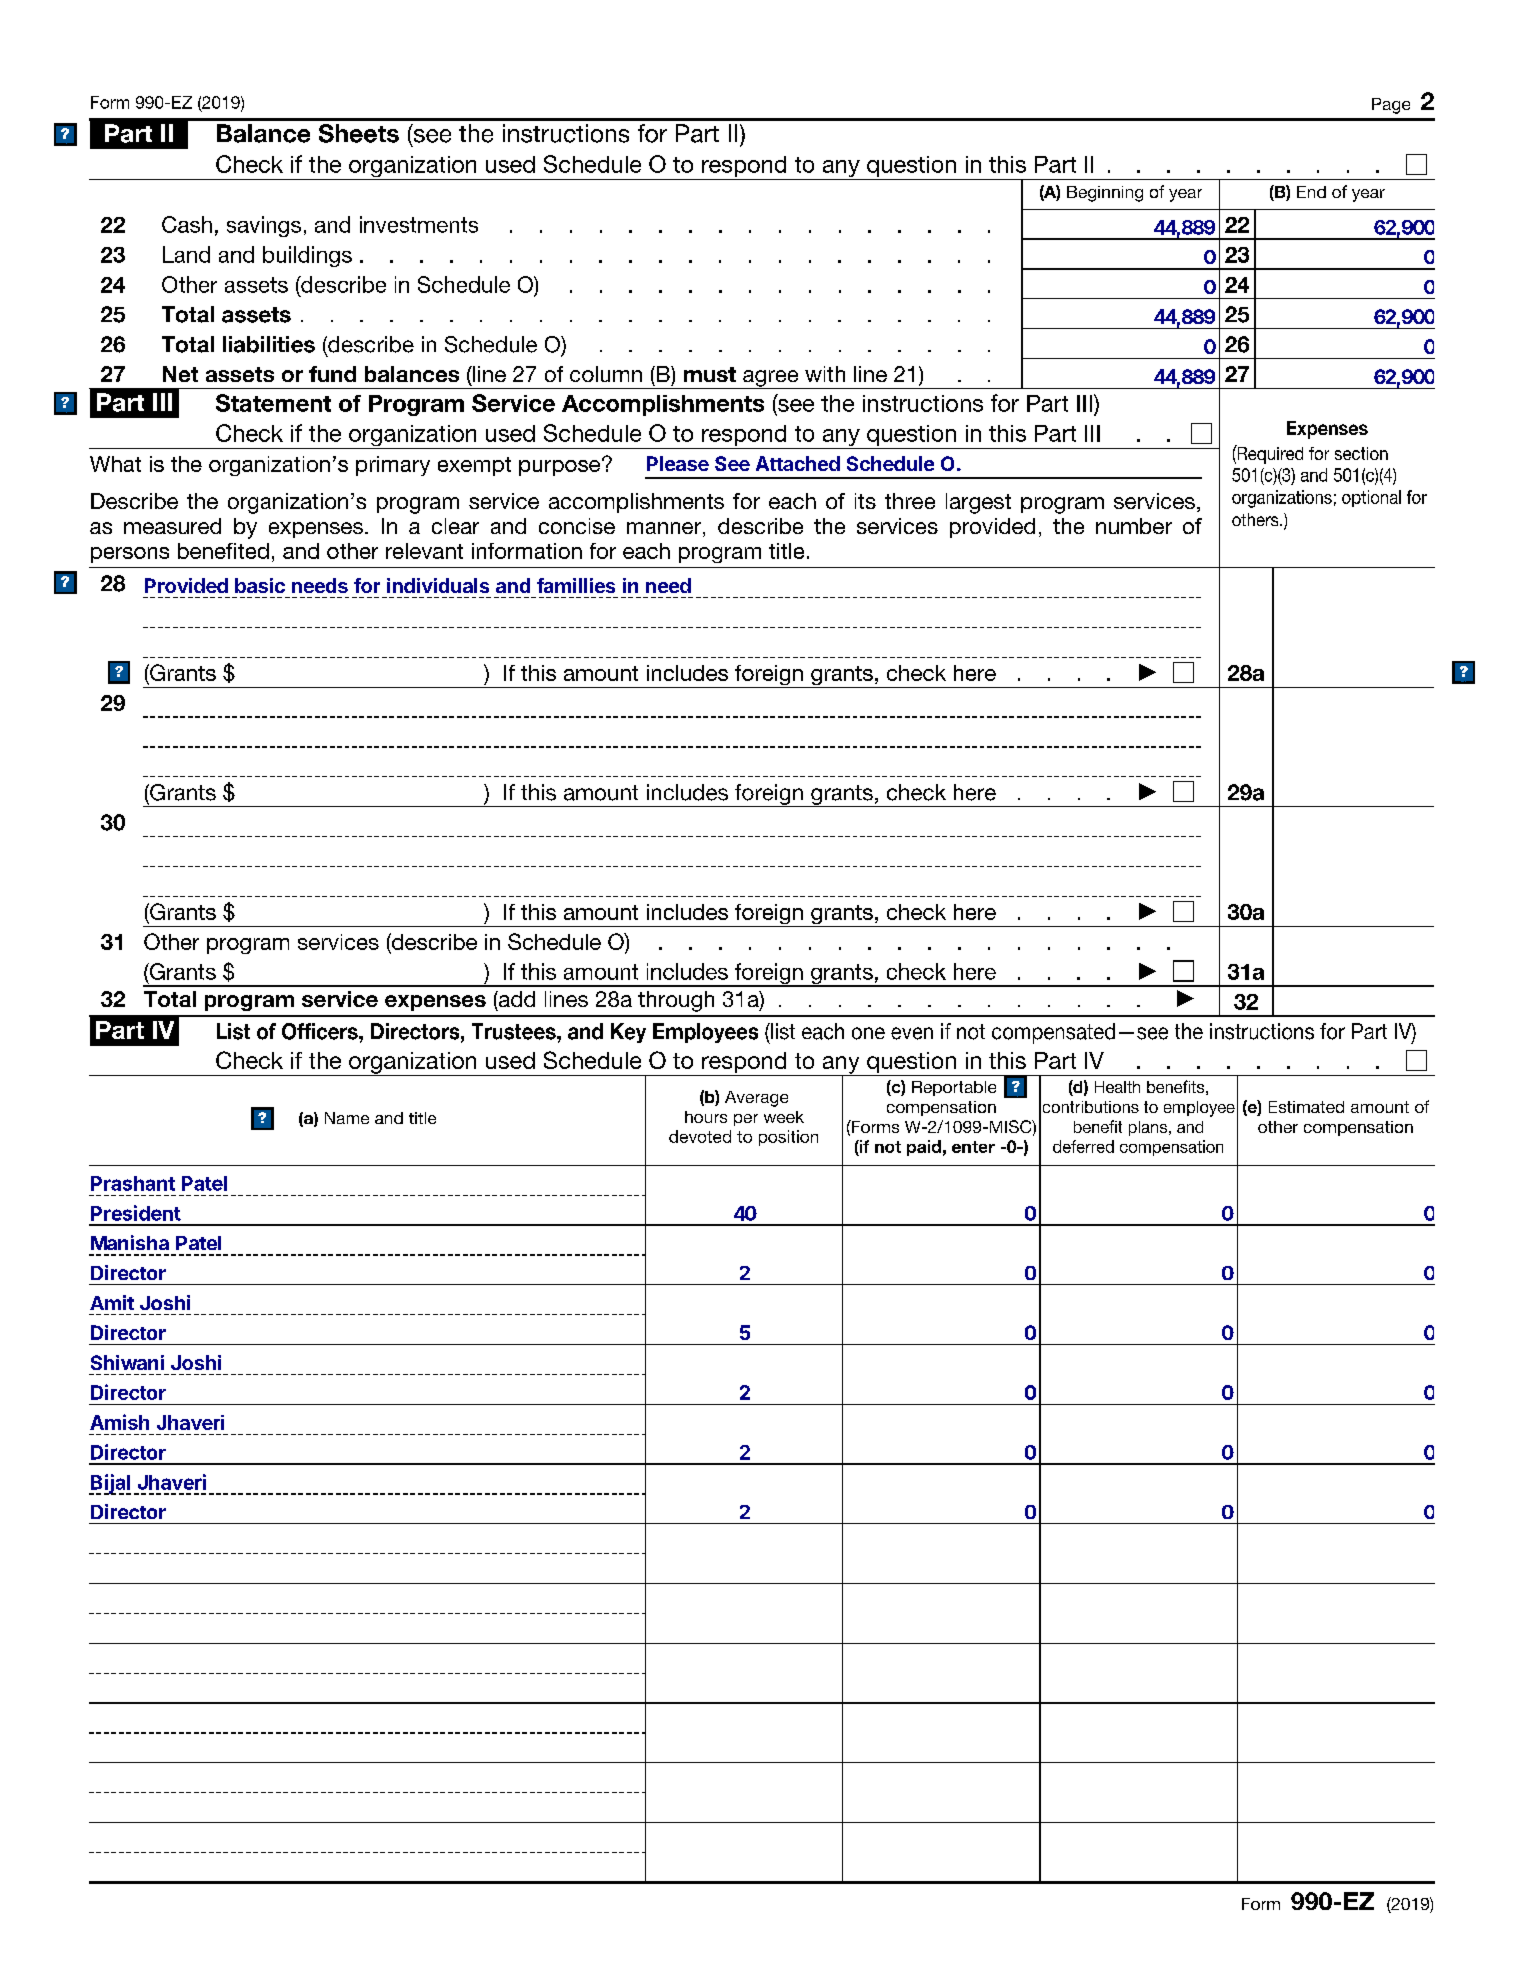 The width and height of the document is (1524, 1972). Describe the element at coordinates (910, 501) in the document. I see `three` at that location.
